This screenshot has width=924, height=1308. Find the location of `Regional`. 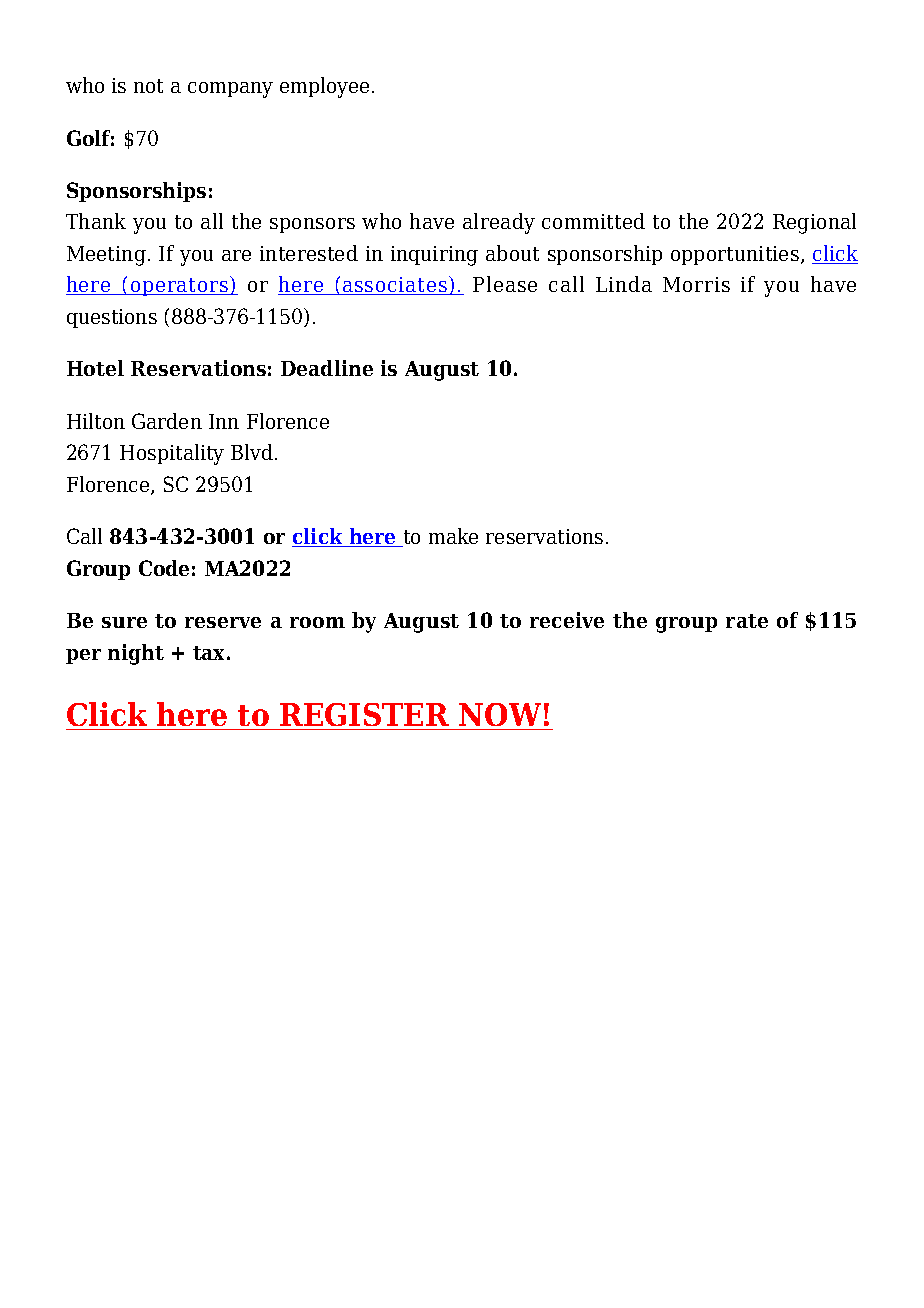

Regional is located at coordinates (814, 223).
